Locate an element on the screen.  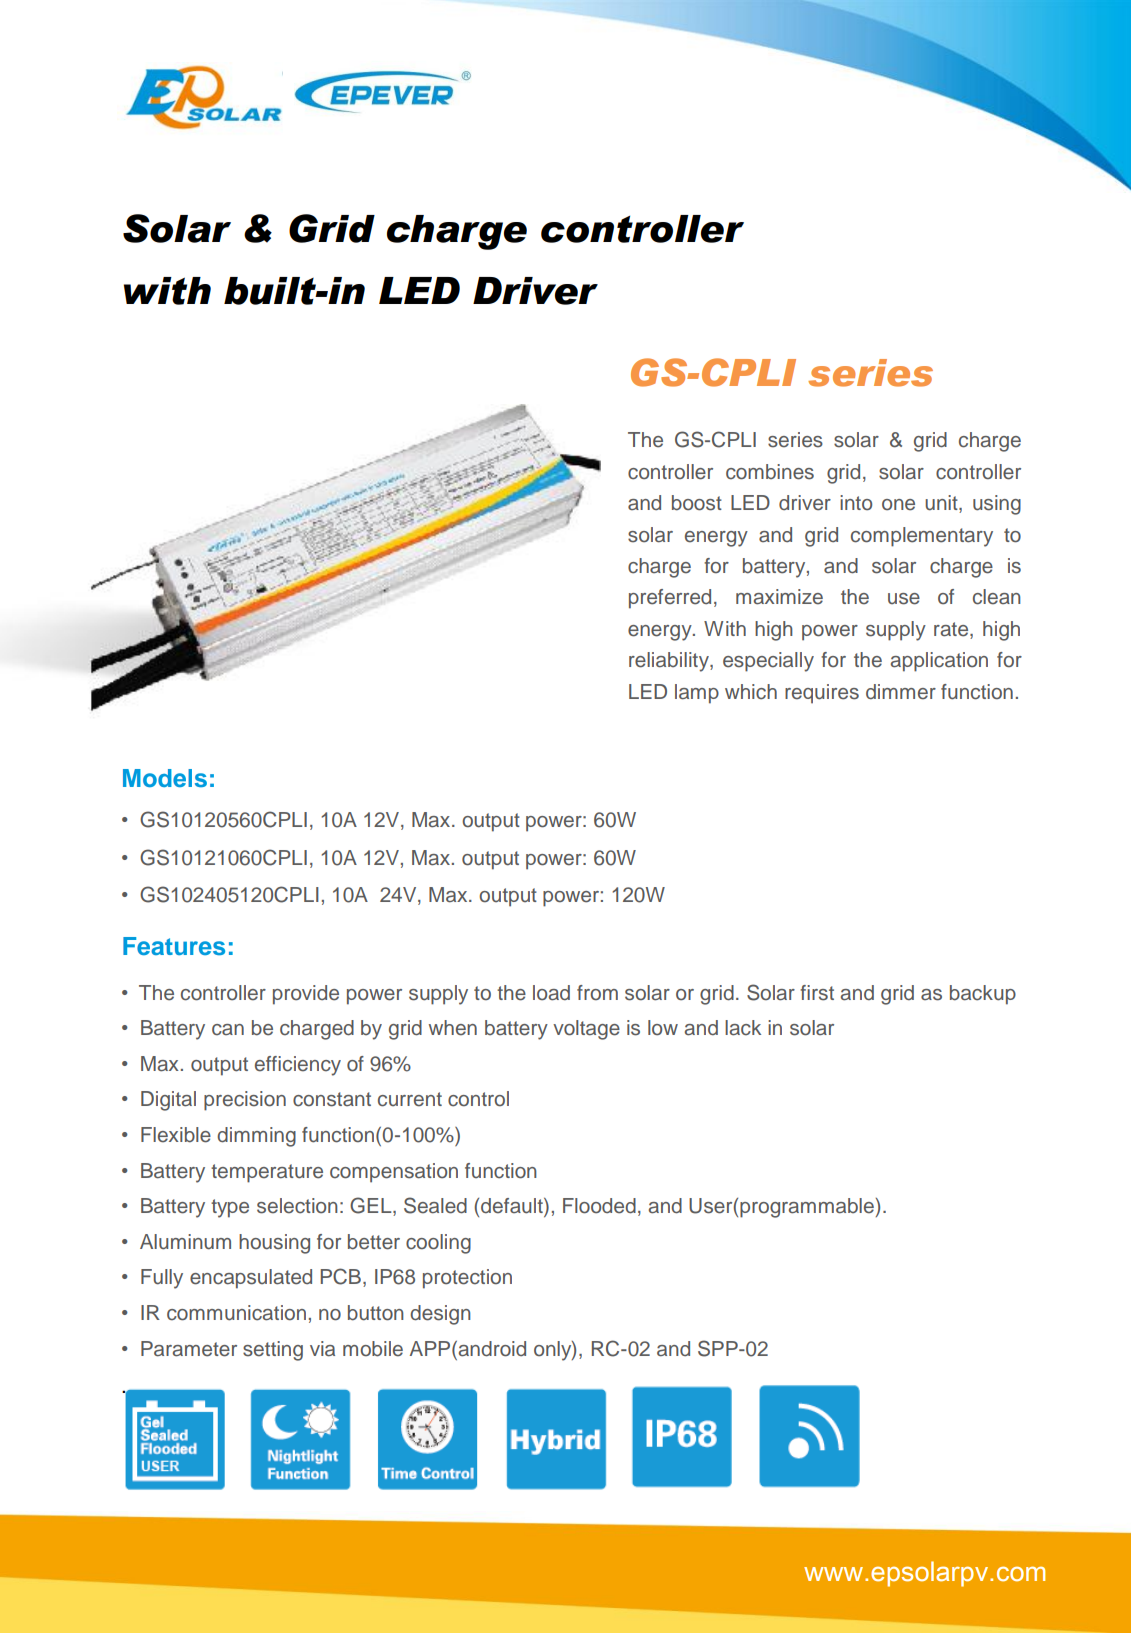
from is located at coordinates (597, 992).
